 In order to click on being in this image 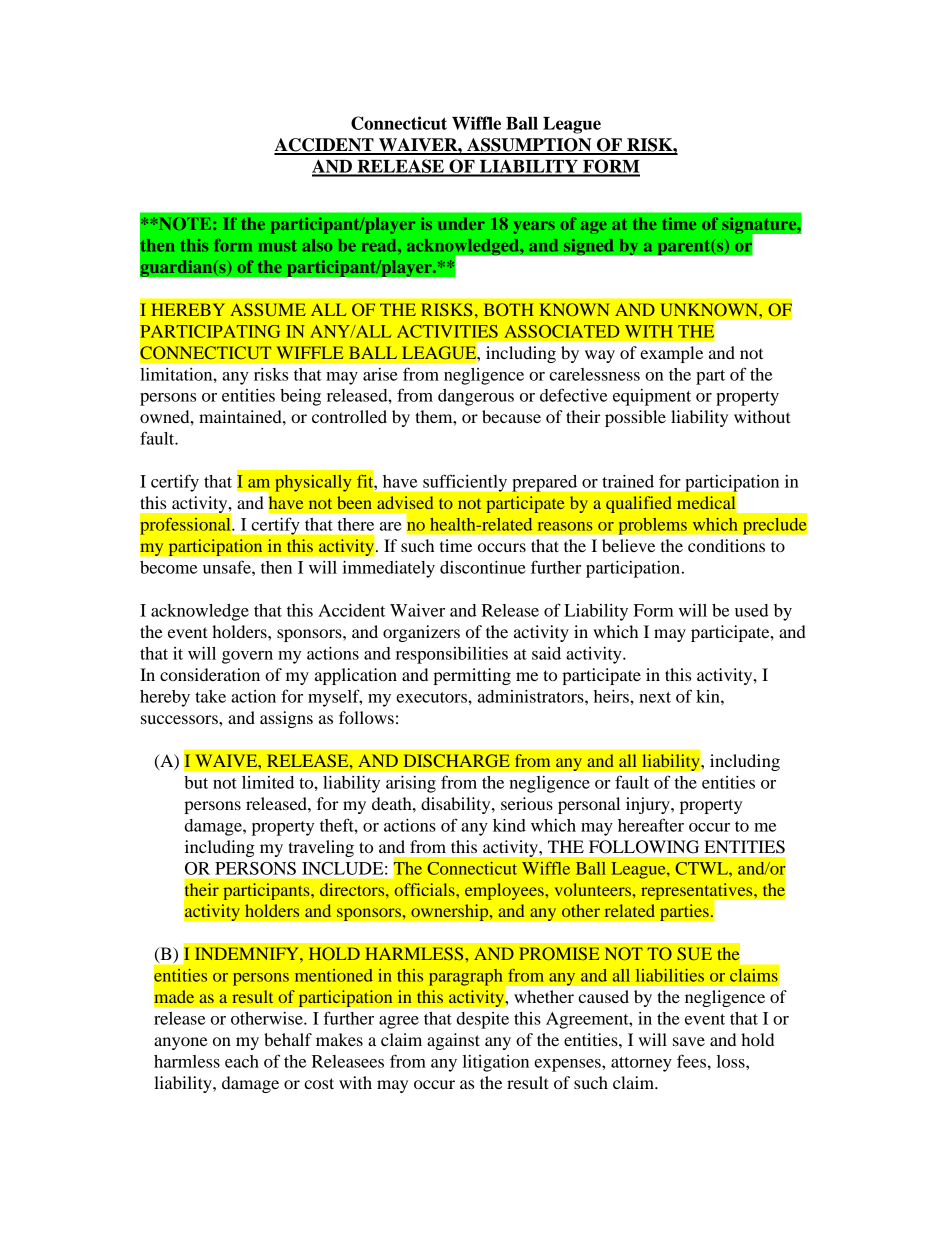, I will do `click(300, 397)`.
